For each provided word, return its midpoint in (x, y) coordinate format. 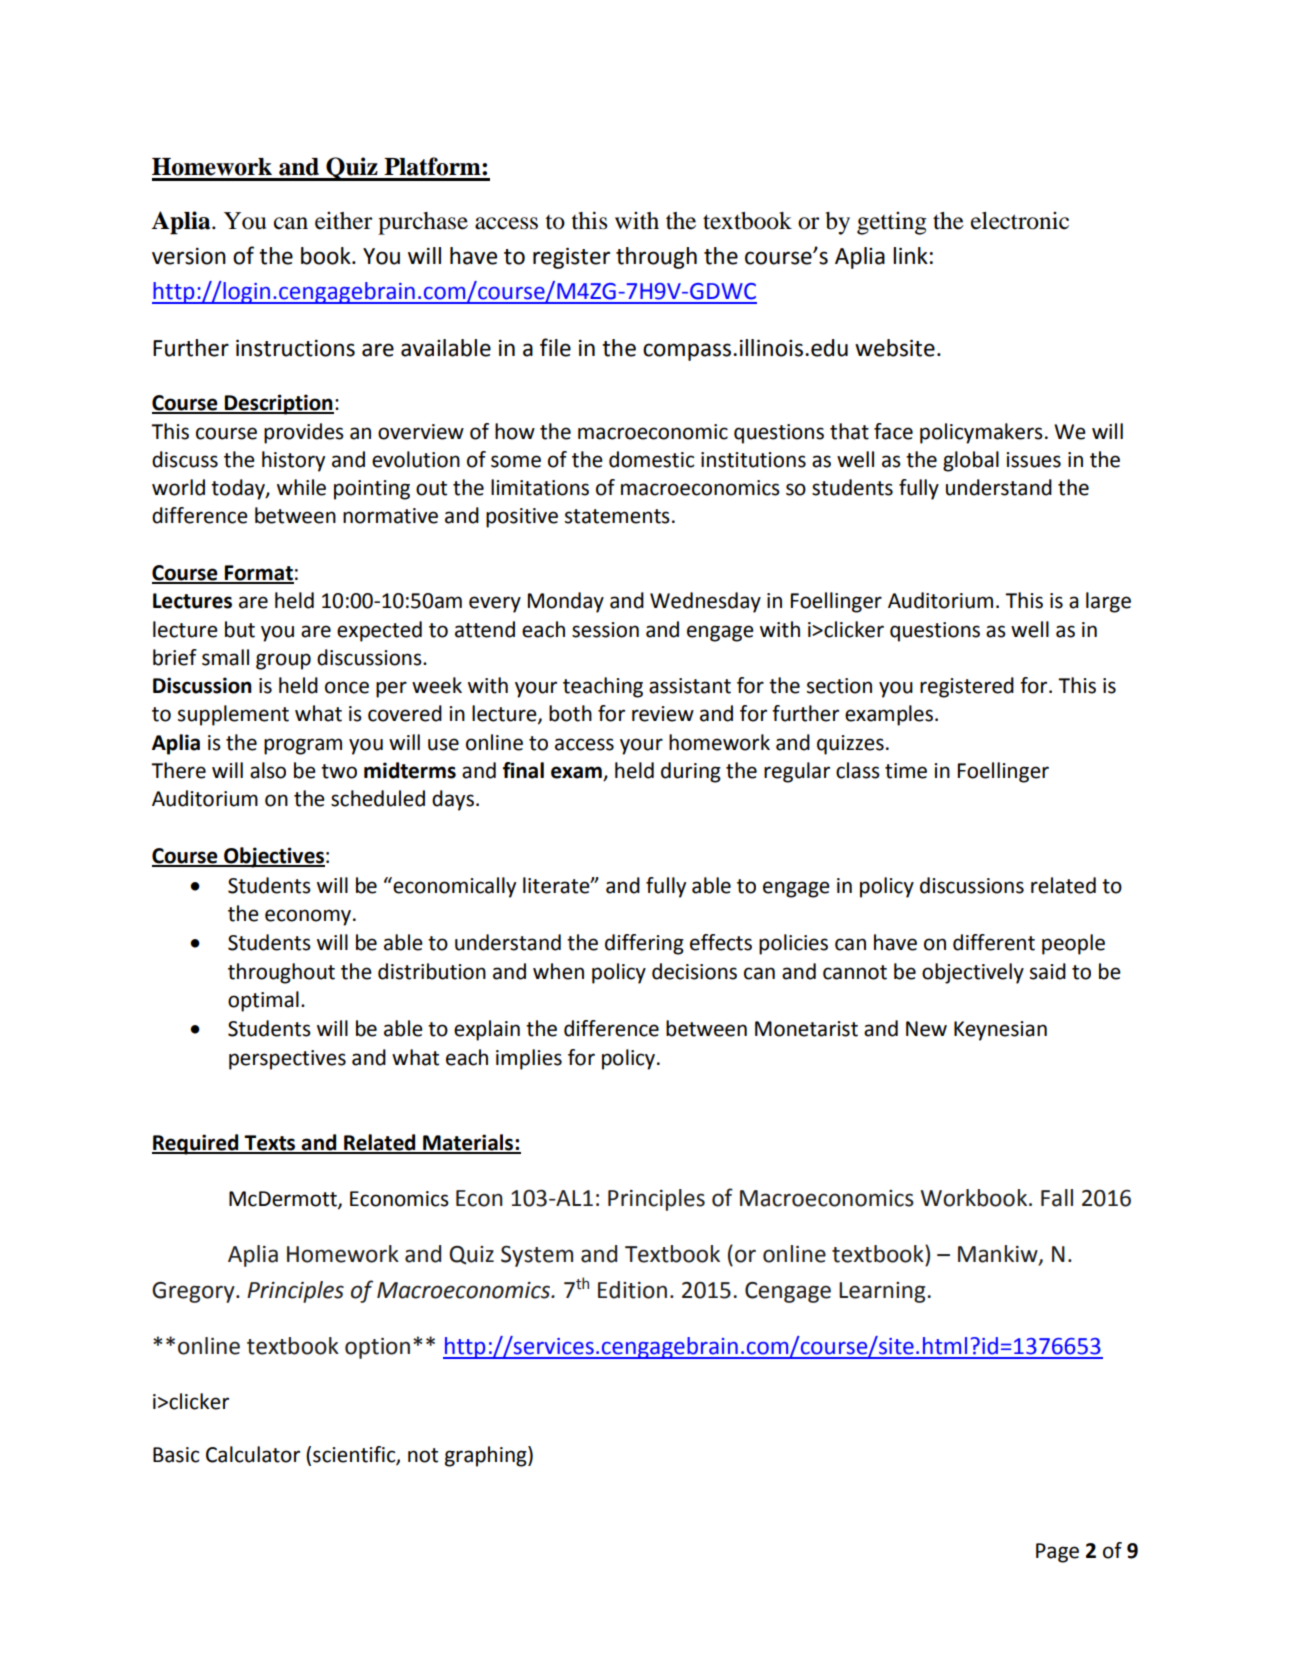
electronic (1020, 221)
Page (1057, 1553)
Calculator (253, 1454)
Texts (270, 1144)
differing (644, 944)
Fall (1057, 1198)
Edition (632, 1290)
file (555, 347)
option (377, 1348)
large (1108, 602)
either (344, 221)
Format (258, 574)
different (994, 942)
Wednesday (705, 602)
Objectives (273, 857)
